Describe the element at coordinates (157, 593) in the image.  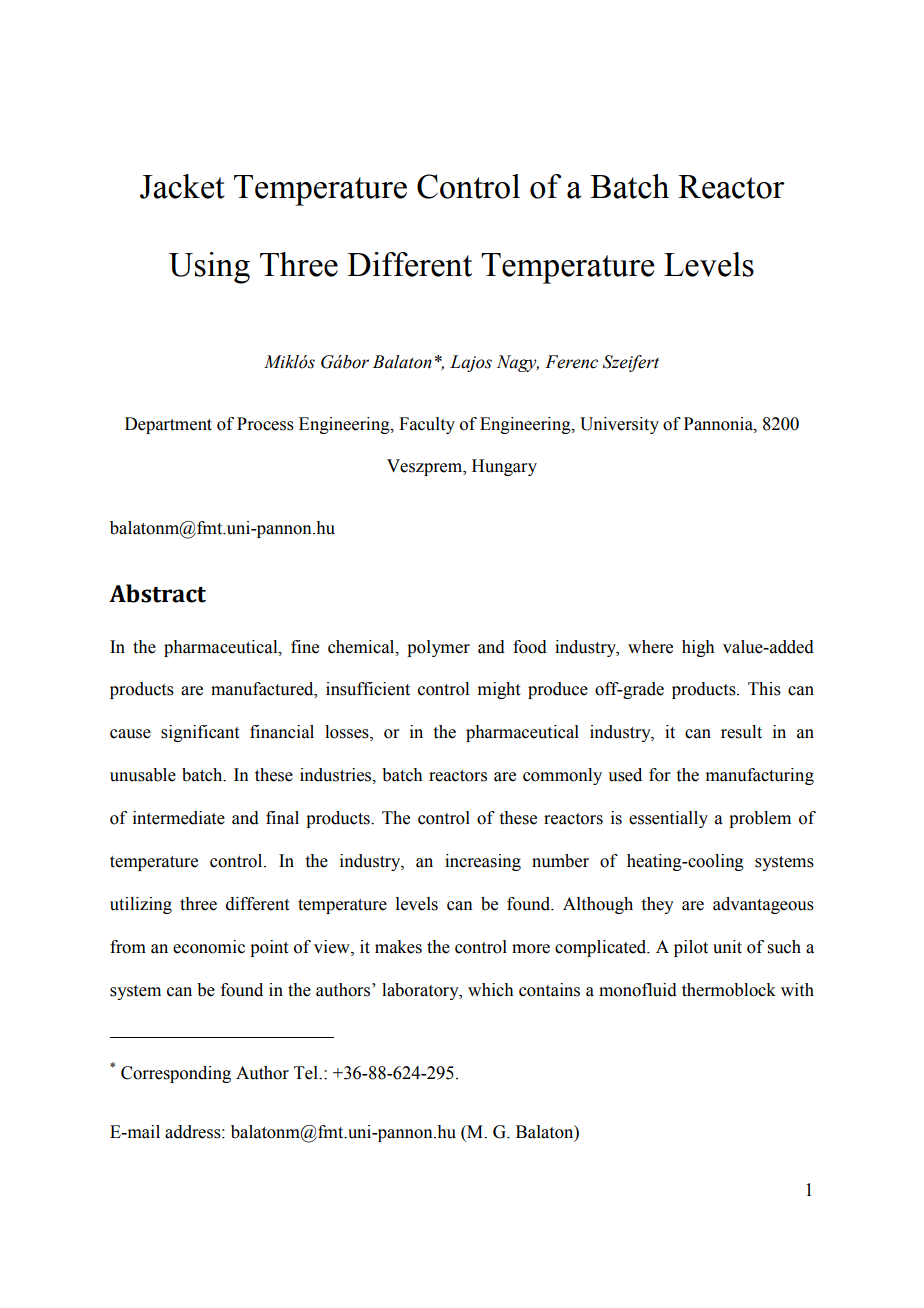
I see `Abstract` at that location.
